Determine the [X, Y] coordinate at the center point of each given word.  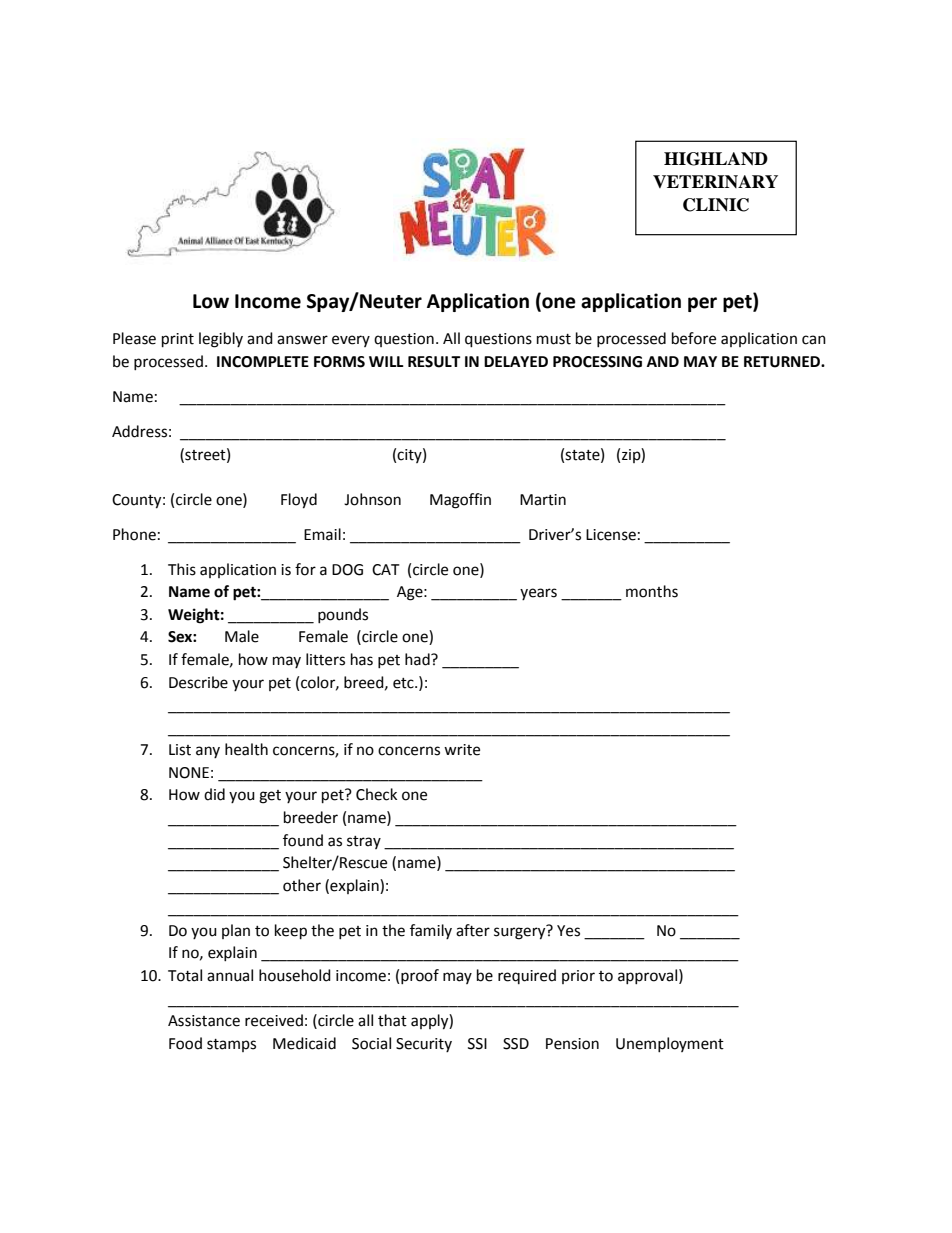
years [538, 594]
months [652, 591]
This [182, 569]
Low [211, 301]
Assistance [204, 1021]
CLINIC [716, 205]
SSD [516, 1044]
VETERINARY [715, 181]
